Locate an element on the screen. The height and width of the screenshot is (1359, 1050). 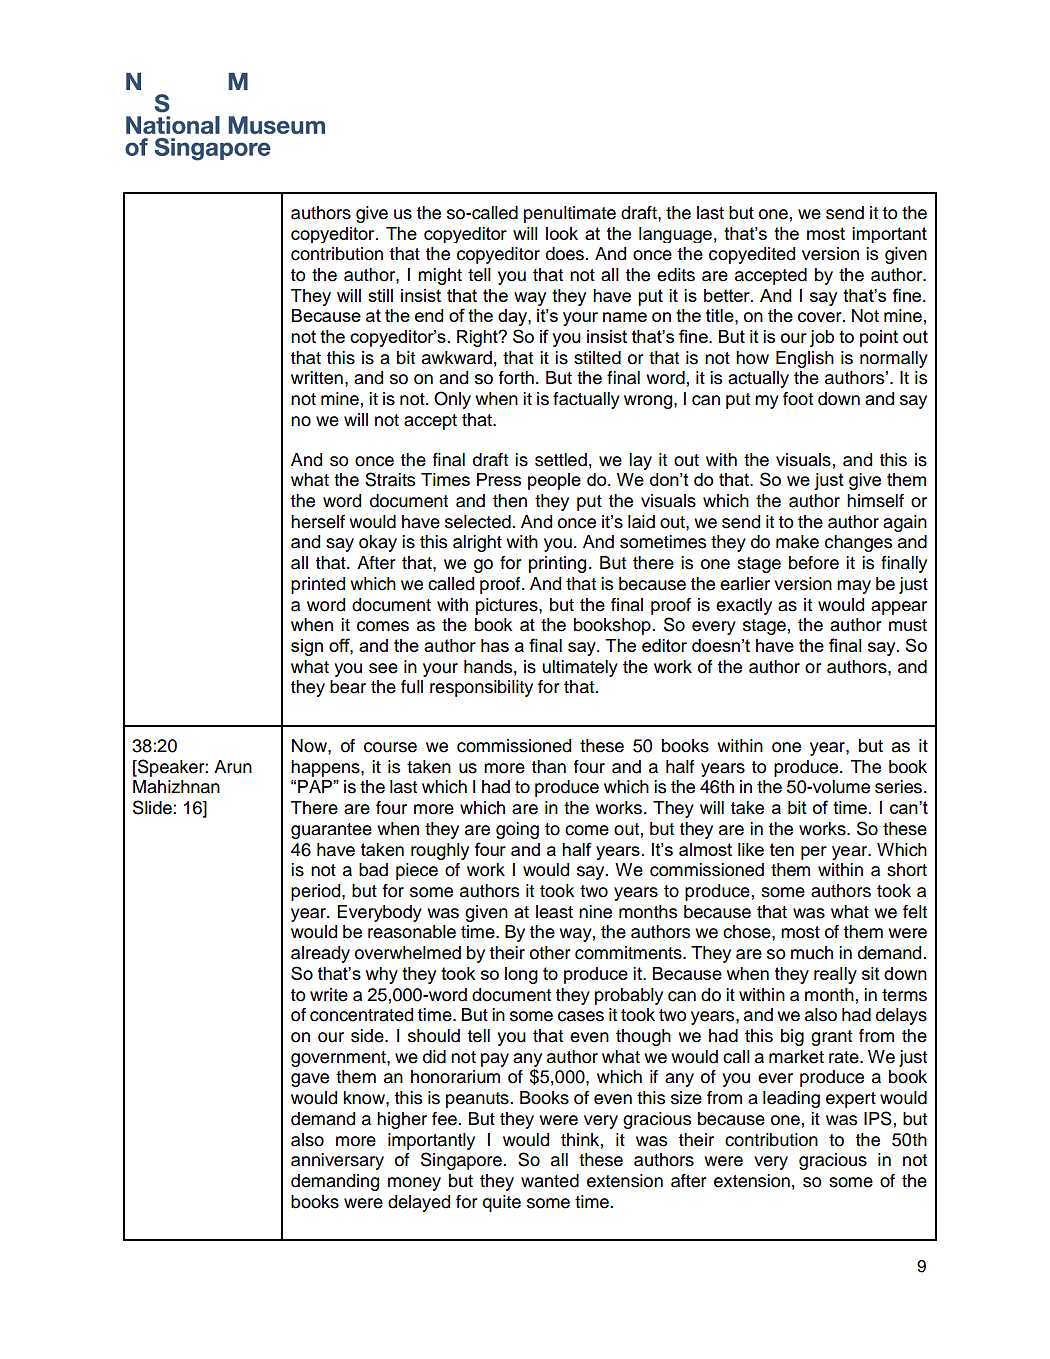
period is located at coordinates (317, 892).
